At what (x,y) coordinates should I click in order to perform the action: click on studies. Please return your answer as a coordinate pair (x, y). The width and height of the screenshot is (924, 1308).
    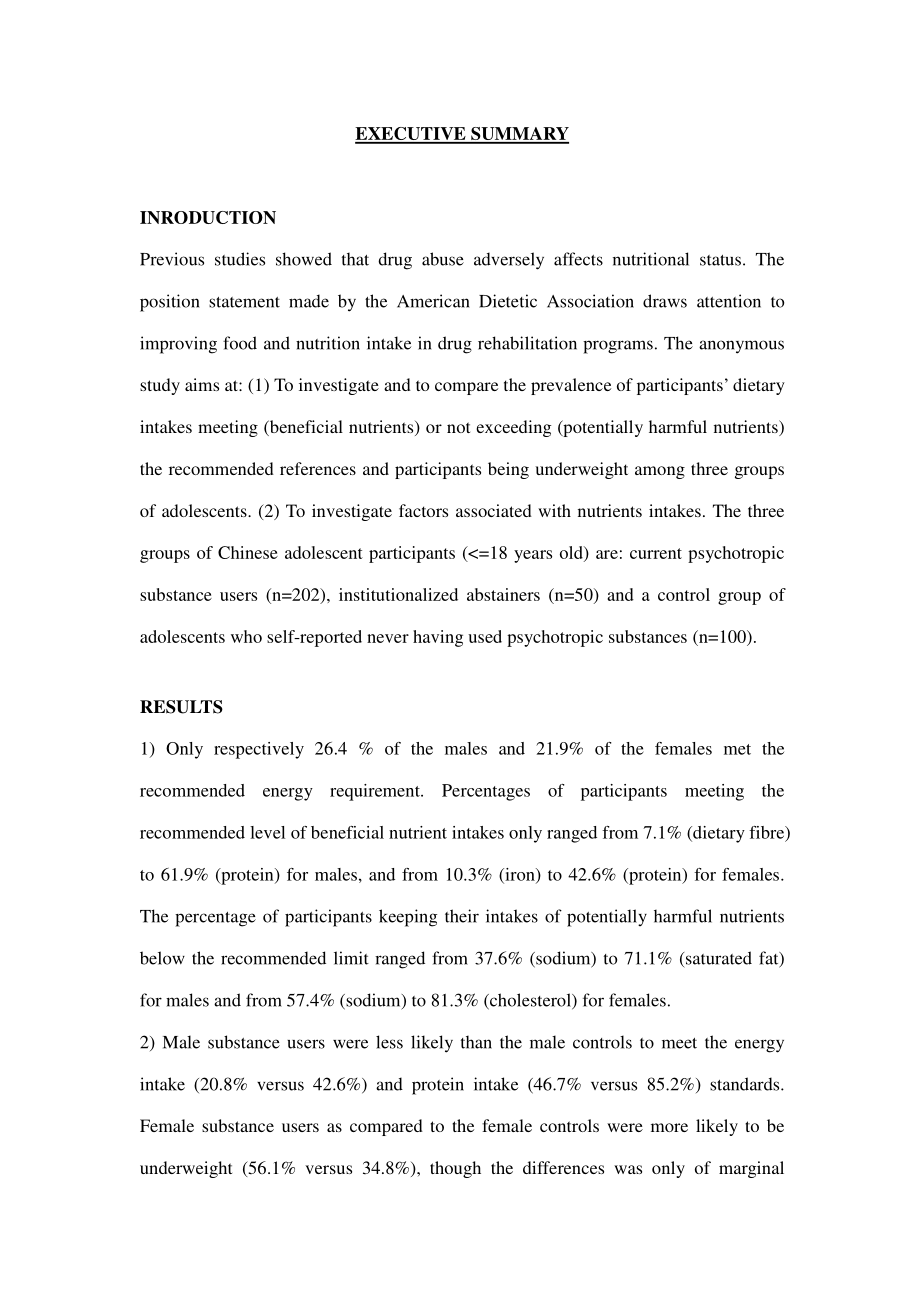
    Looking at the image, I should click on (240, 259).
